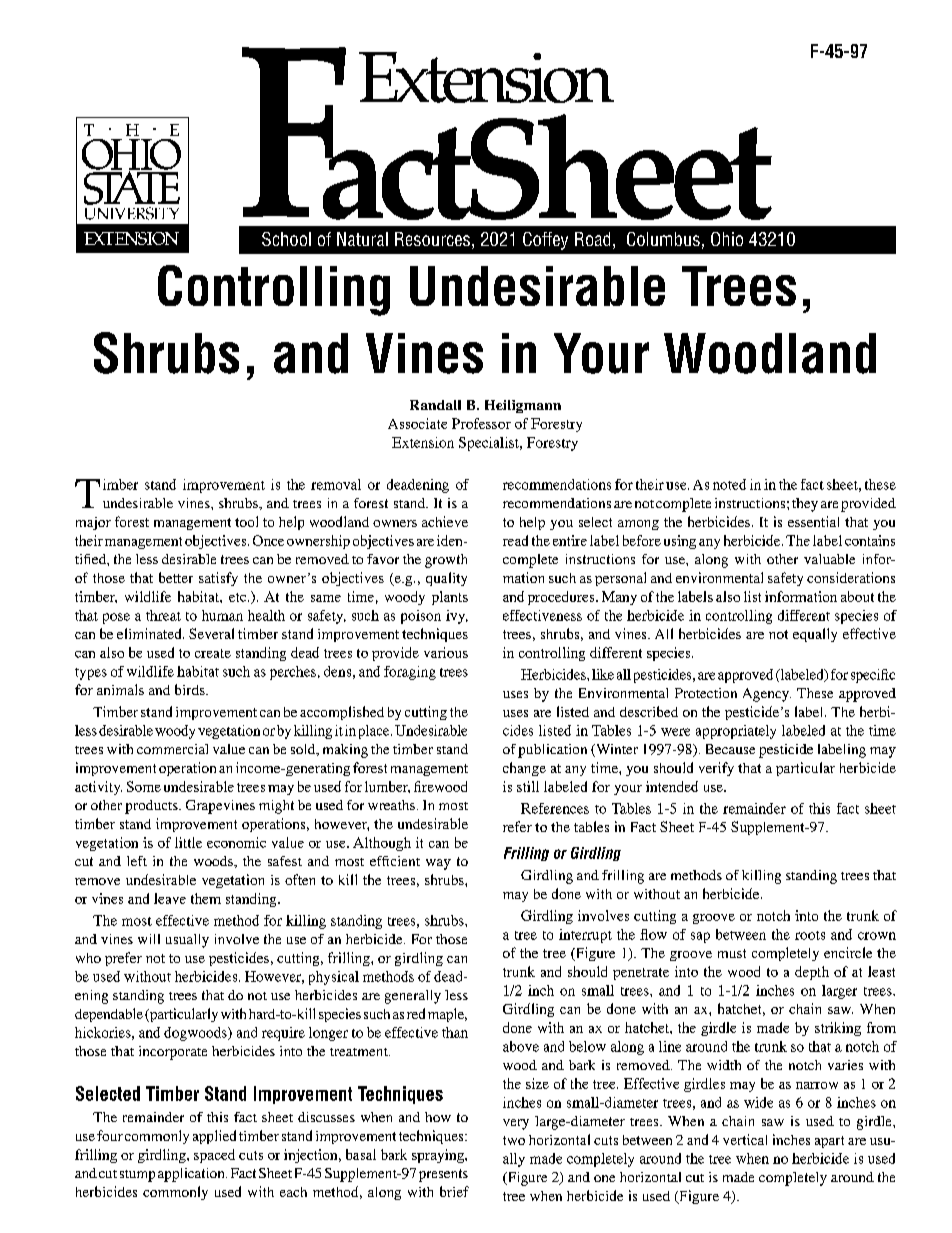 The height and width of the document is (1233, 952). Describe the element at coordinates (192, 1175) in the document. I see `application` at that location.
